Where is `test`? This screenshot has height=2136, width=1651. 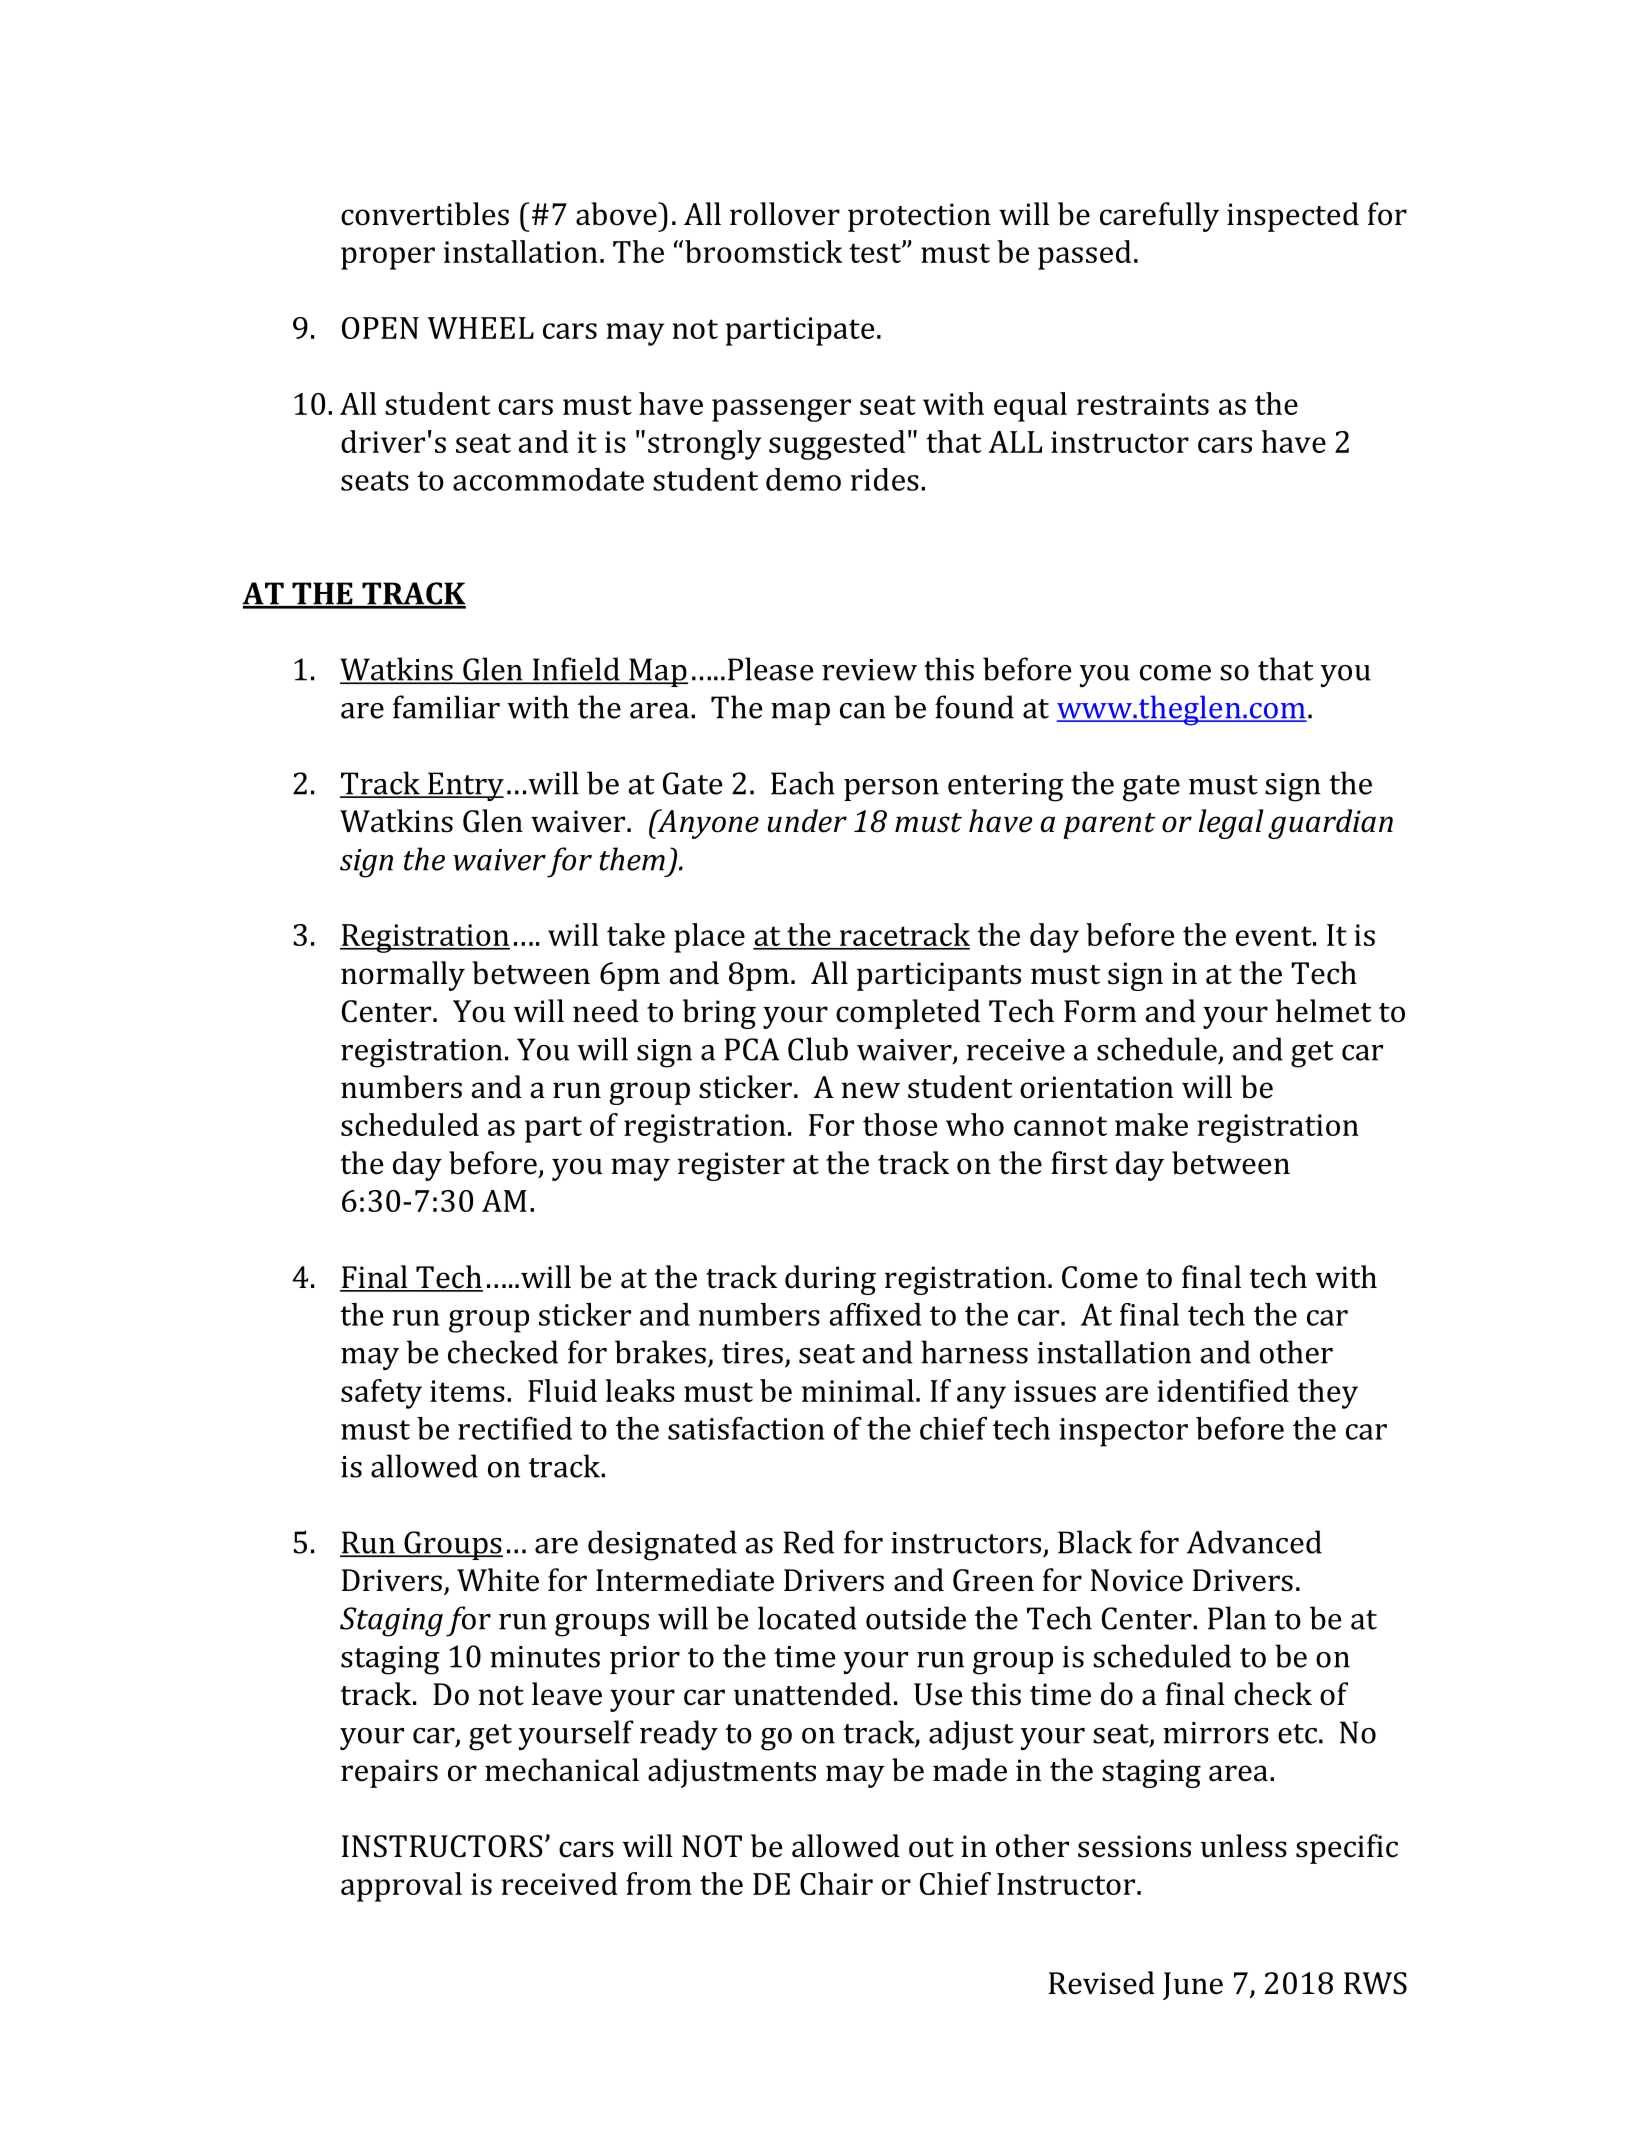 test is located at coordinates (876, 253).
